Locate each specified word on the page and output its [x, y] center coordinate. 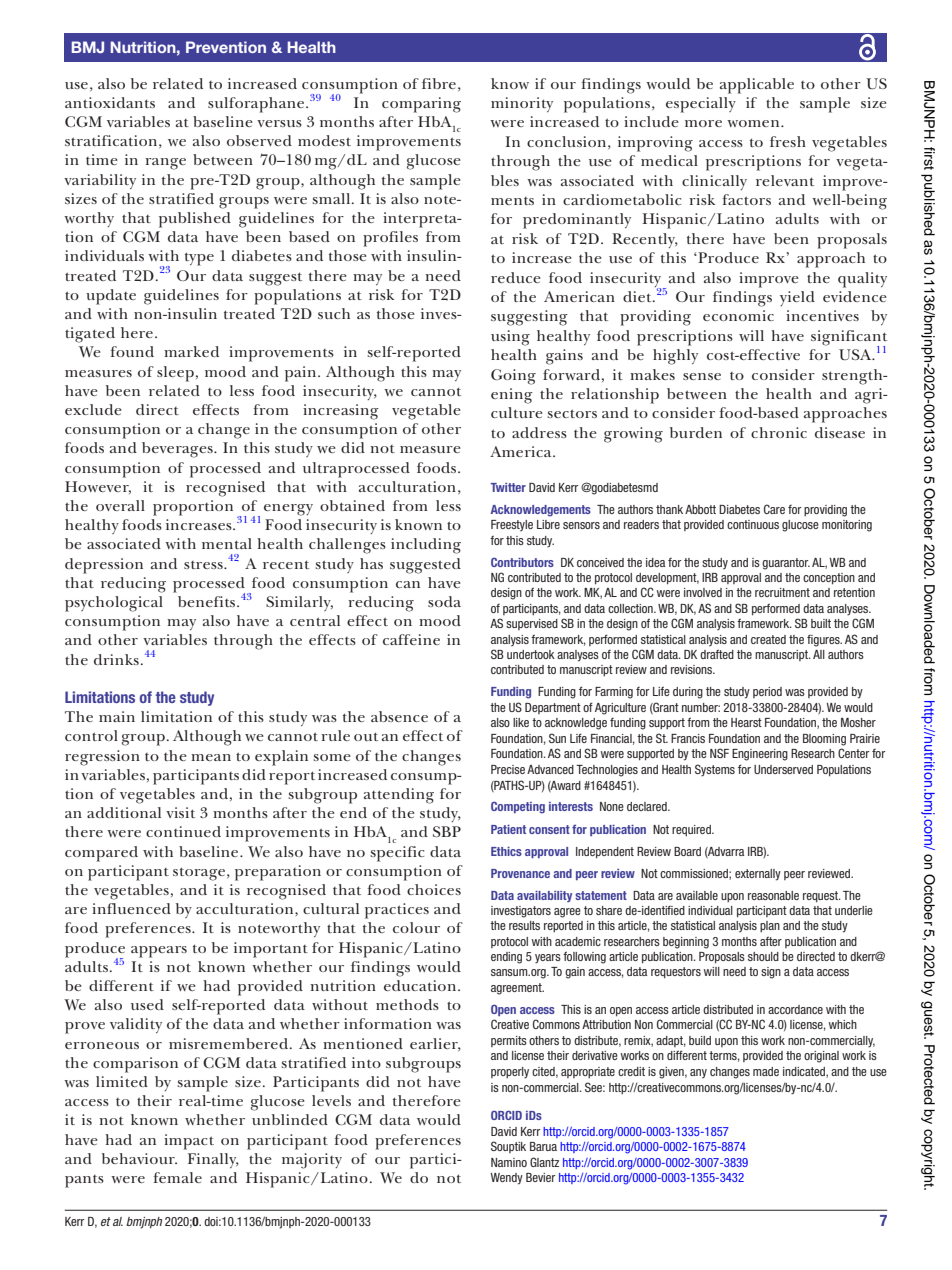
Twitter [508, 487]
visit [180, 812]
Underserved [783, 769]
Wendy [506, 1179]
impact [189, 1142]
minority [522, 104]
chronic [779, 432]
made [766, 1071]
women [754, 123]
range [165, 164]
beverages [178, 450]
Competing [518, 807]
